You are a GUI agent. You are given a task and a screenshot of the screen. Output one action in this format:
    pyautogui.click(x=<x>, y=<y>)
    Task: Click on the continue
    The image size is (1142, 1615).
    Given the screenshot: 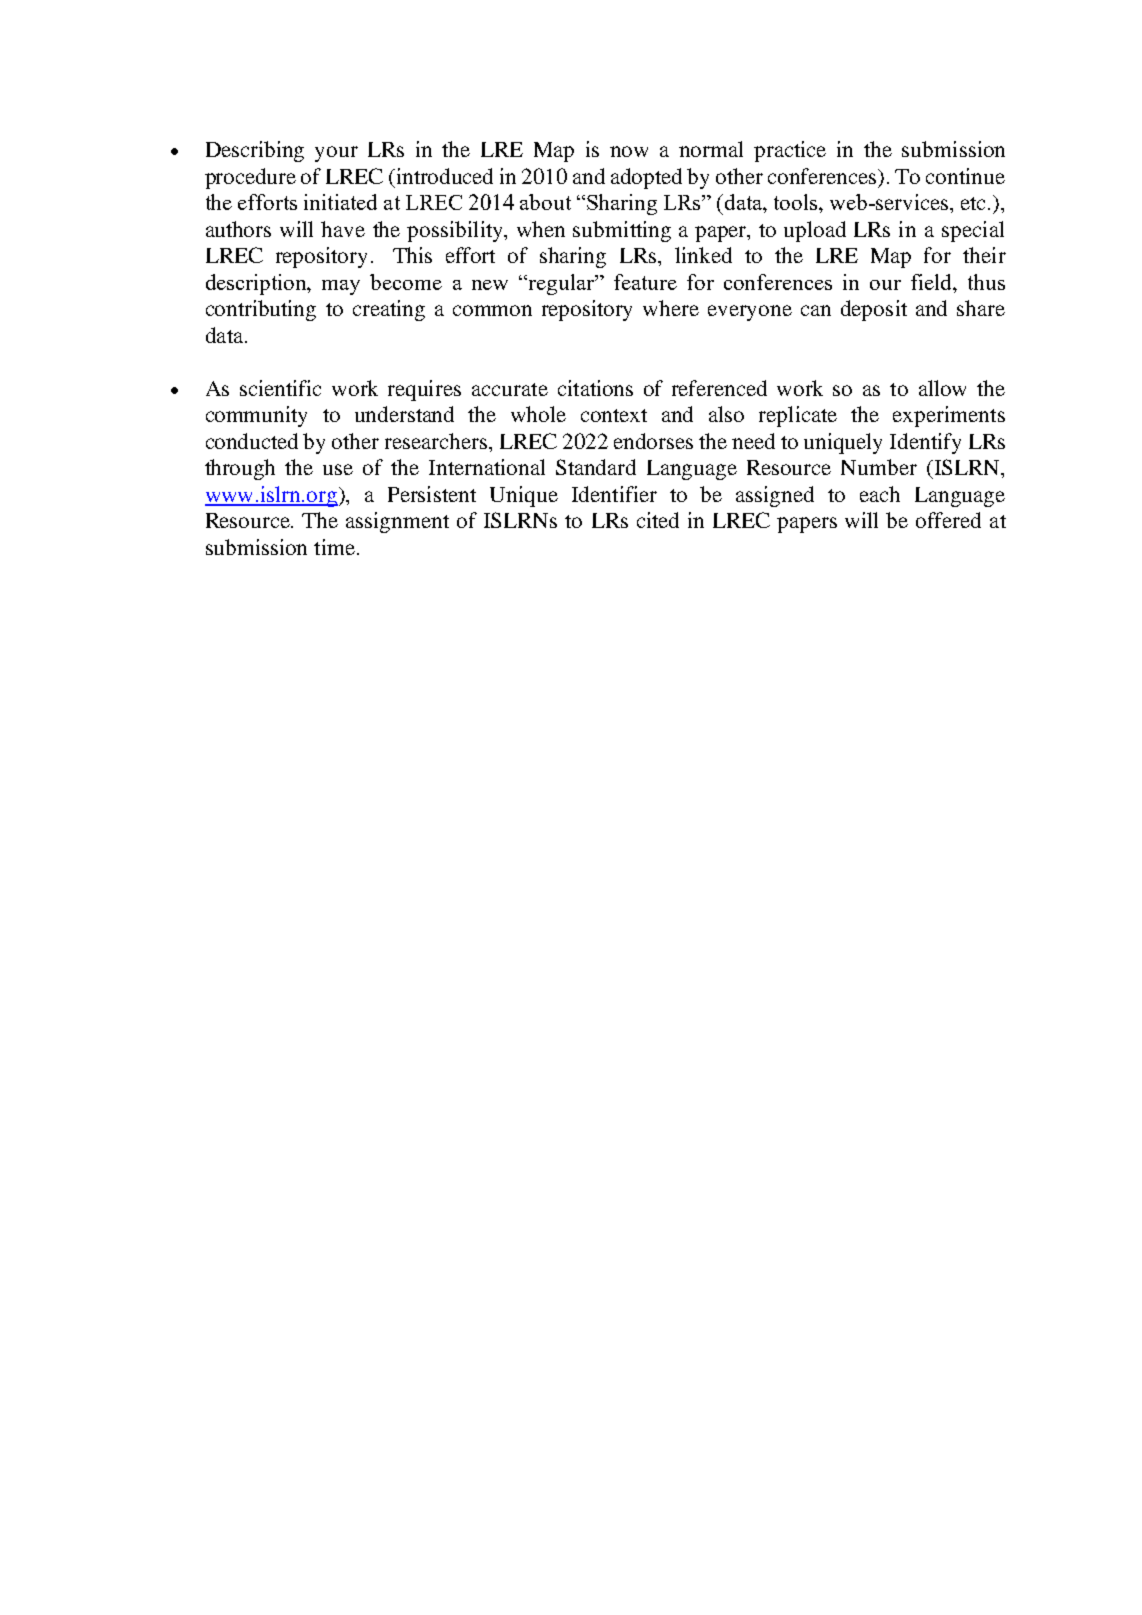 What is the action you would take?
    pyautogui.click(x=965, y=176)
